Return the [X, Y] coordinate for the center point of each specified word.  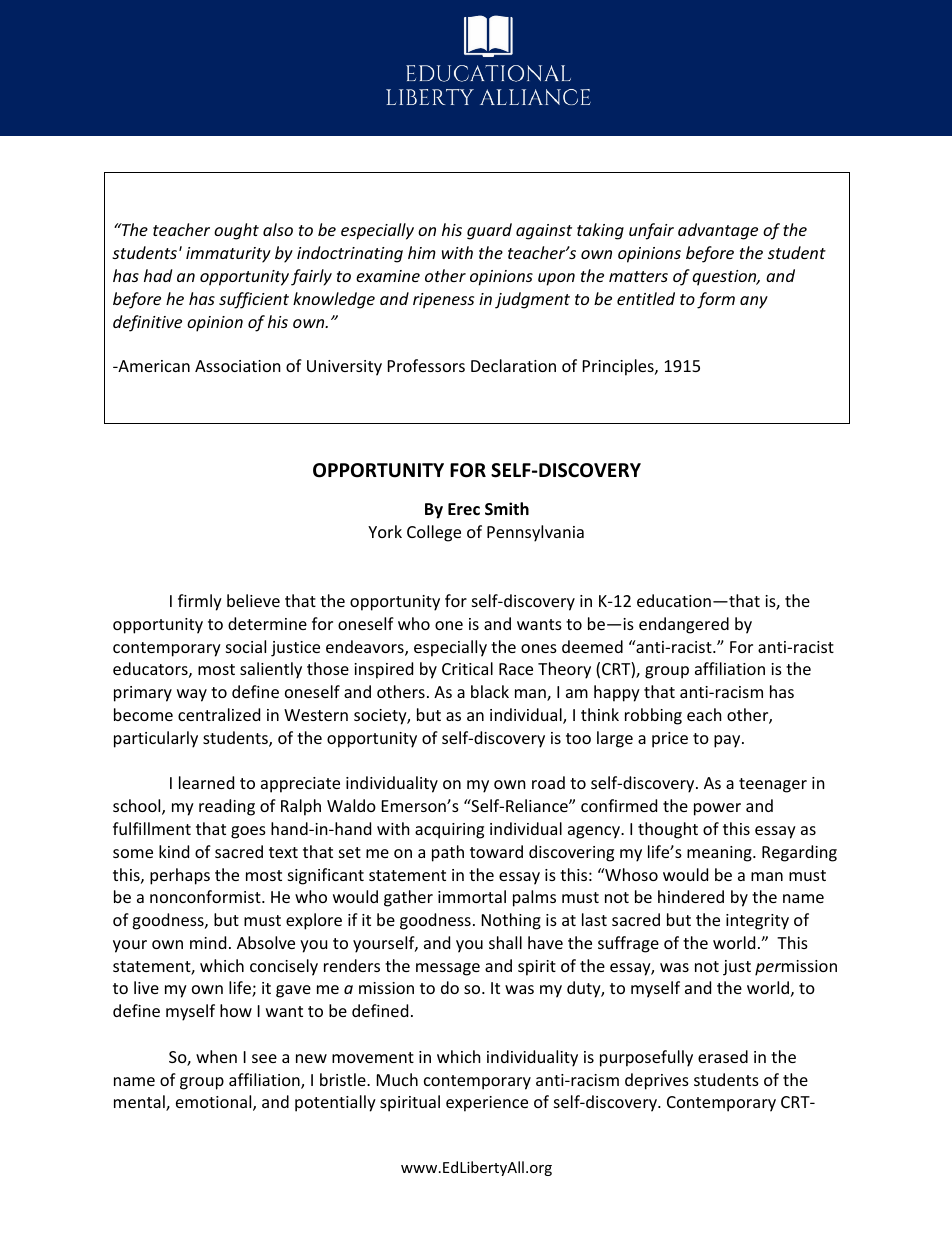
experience [487, 1104]
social [246, 646]
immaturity [228, 255]
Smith [507, 508]
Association [238, 366]
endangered [684, 625]
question [725, 278]
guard [489, 231]
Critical [467, 668]
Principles [619, 367]
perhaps [180, 876]
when [216, 1056]
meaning [720, 854]
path [448, 853]
